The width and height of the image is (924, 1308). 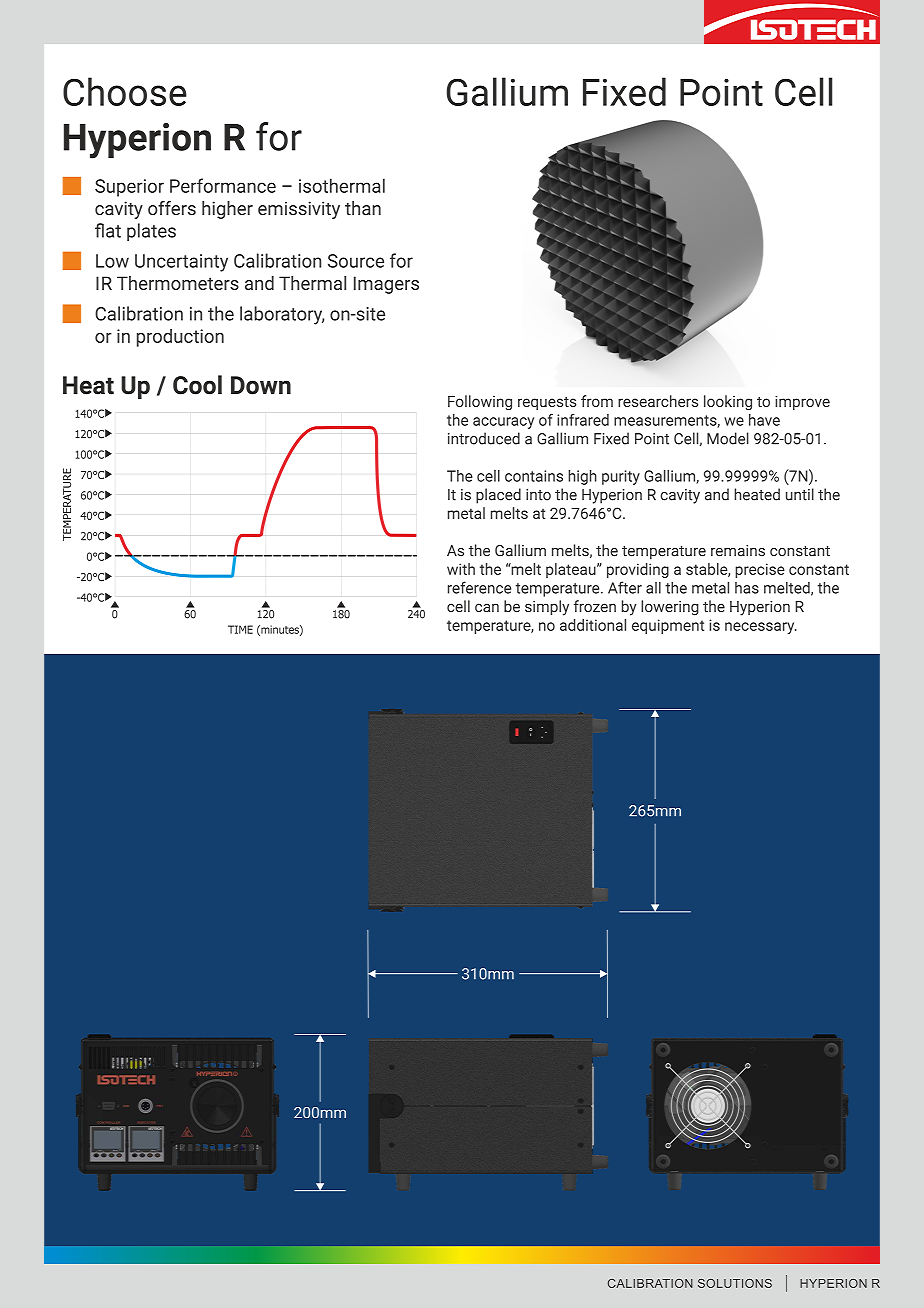 What do you see at coordinates (593, 625) in the image?
I see `additional` at bounding box center [593, 625].
